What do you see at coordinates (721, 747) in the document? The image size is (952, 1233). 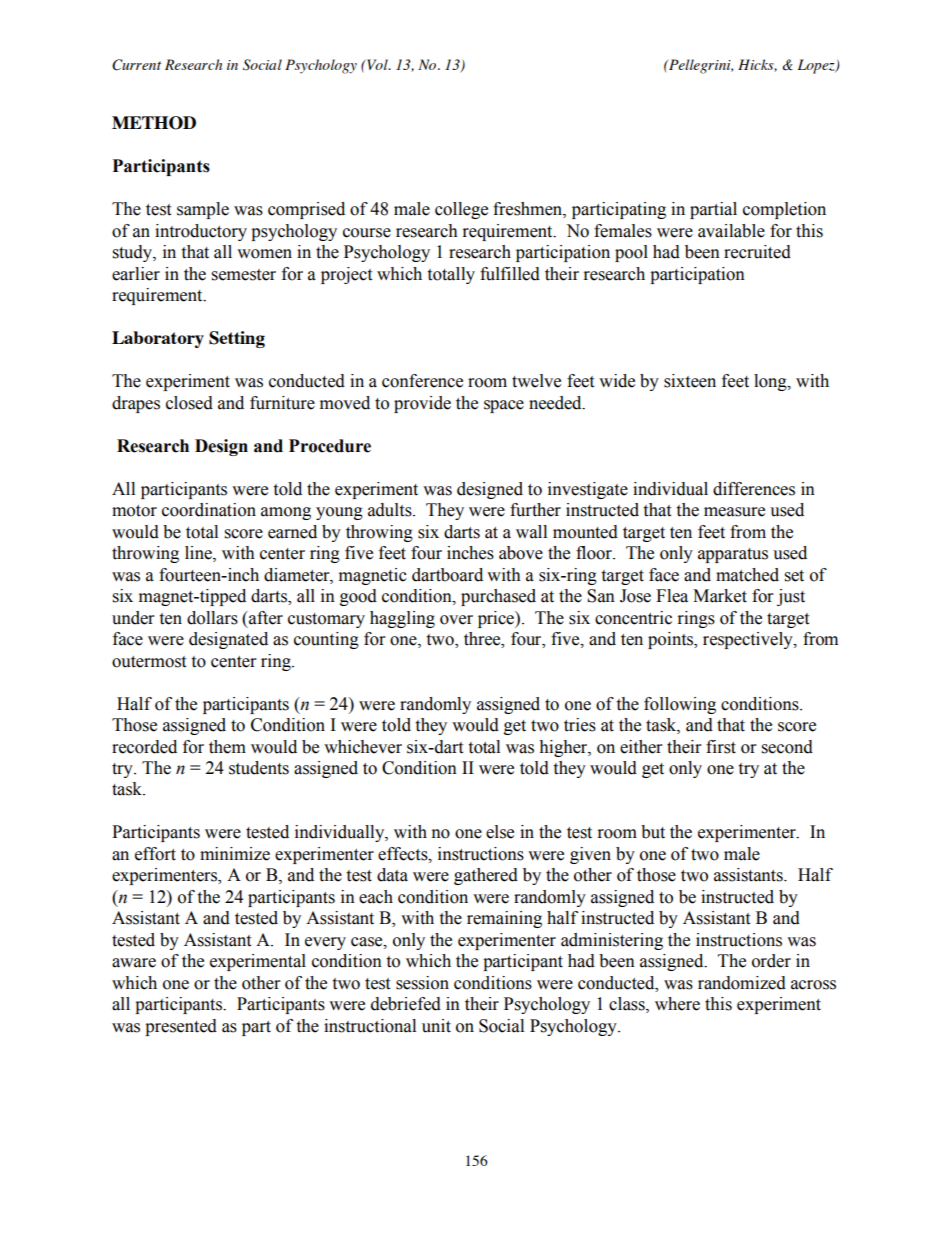 I see `first` at bounding box center [721, 747].
